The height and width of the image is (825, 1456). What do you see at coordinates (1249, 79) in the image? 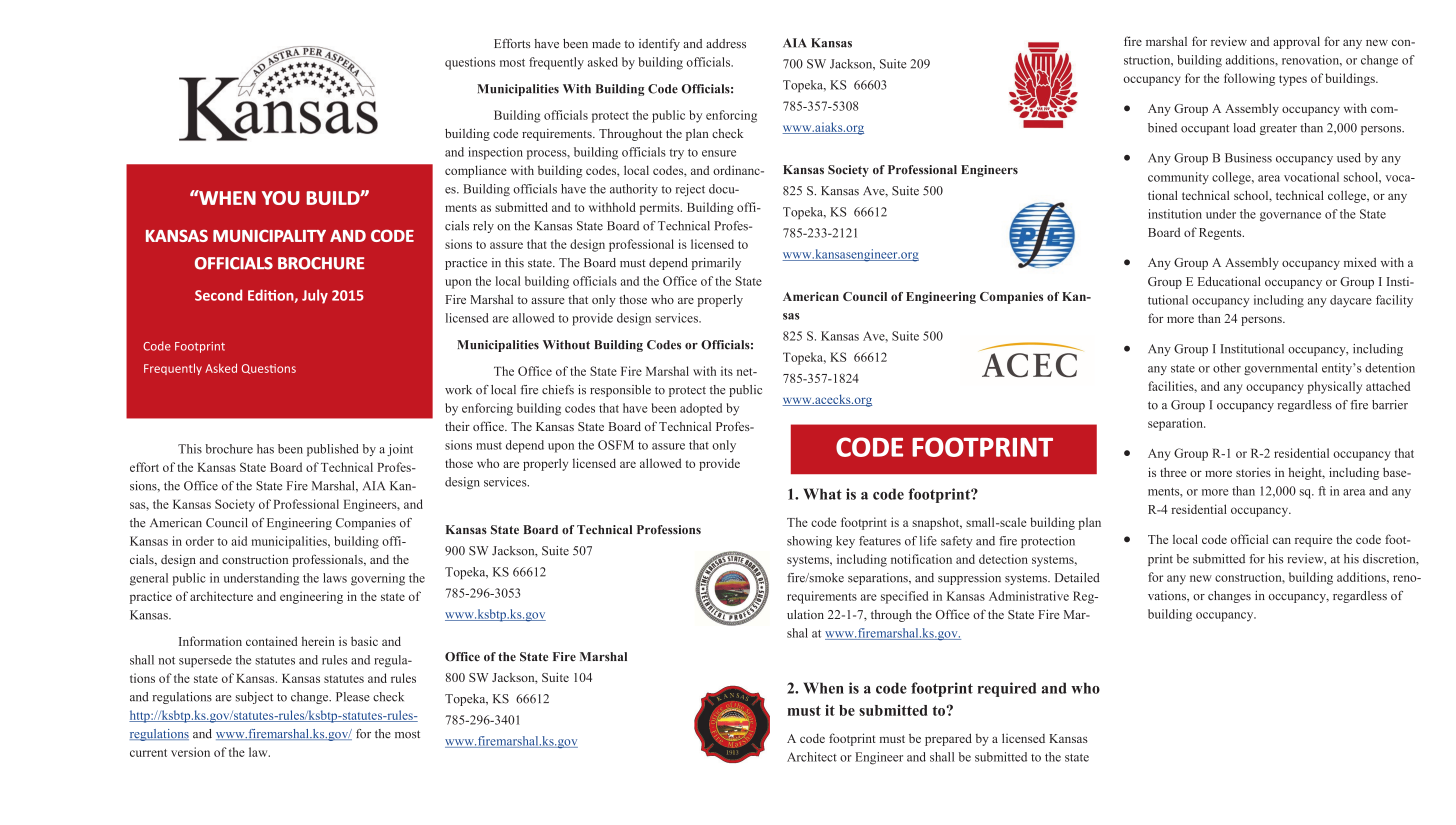
I see `following` at bounding box center [1249, 79].
